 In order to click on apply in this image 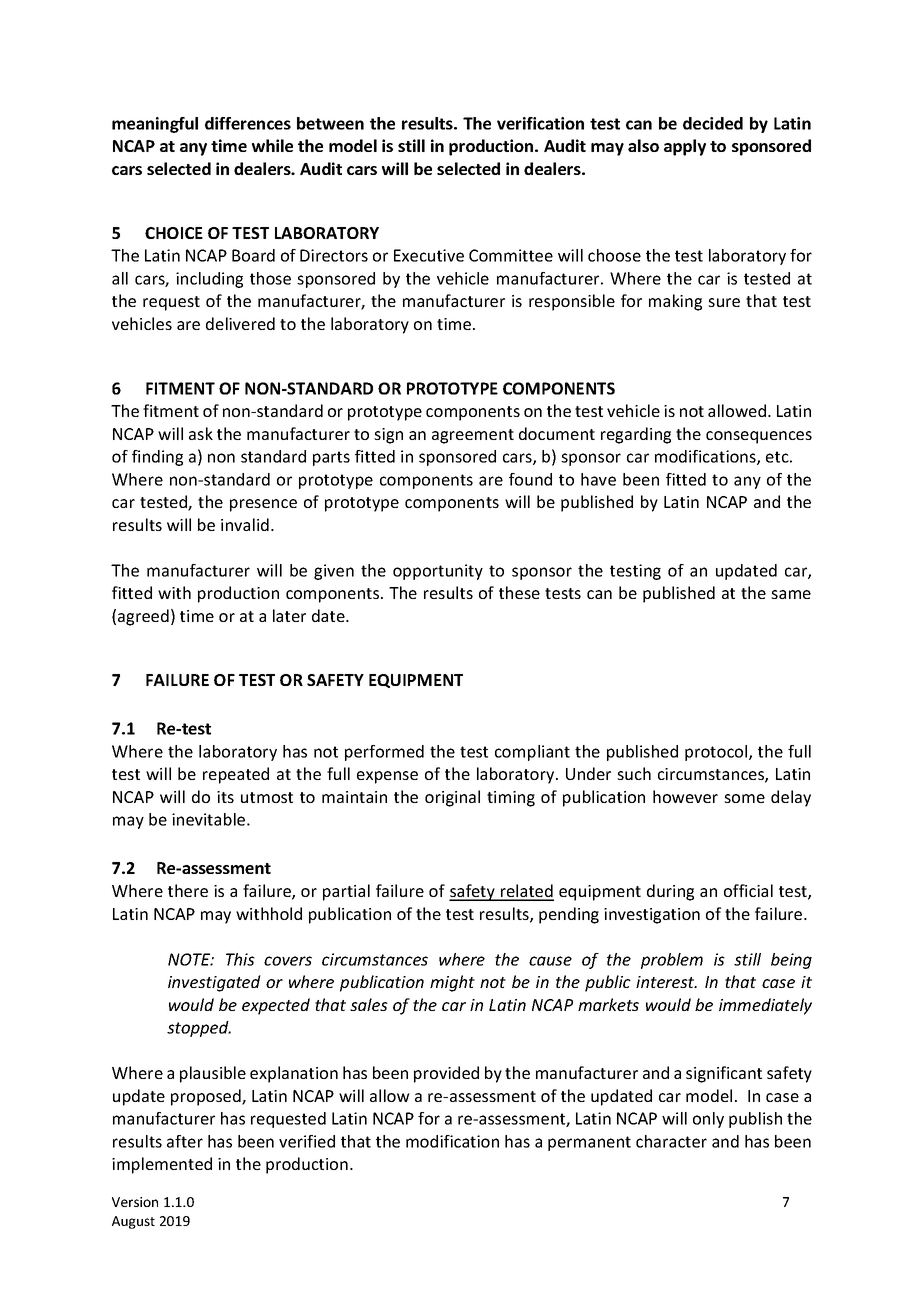, I will do `click(685, 147)`.
